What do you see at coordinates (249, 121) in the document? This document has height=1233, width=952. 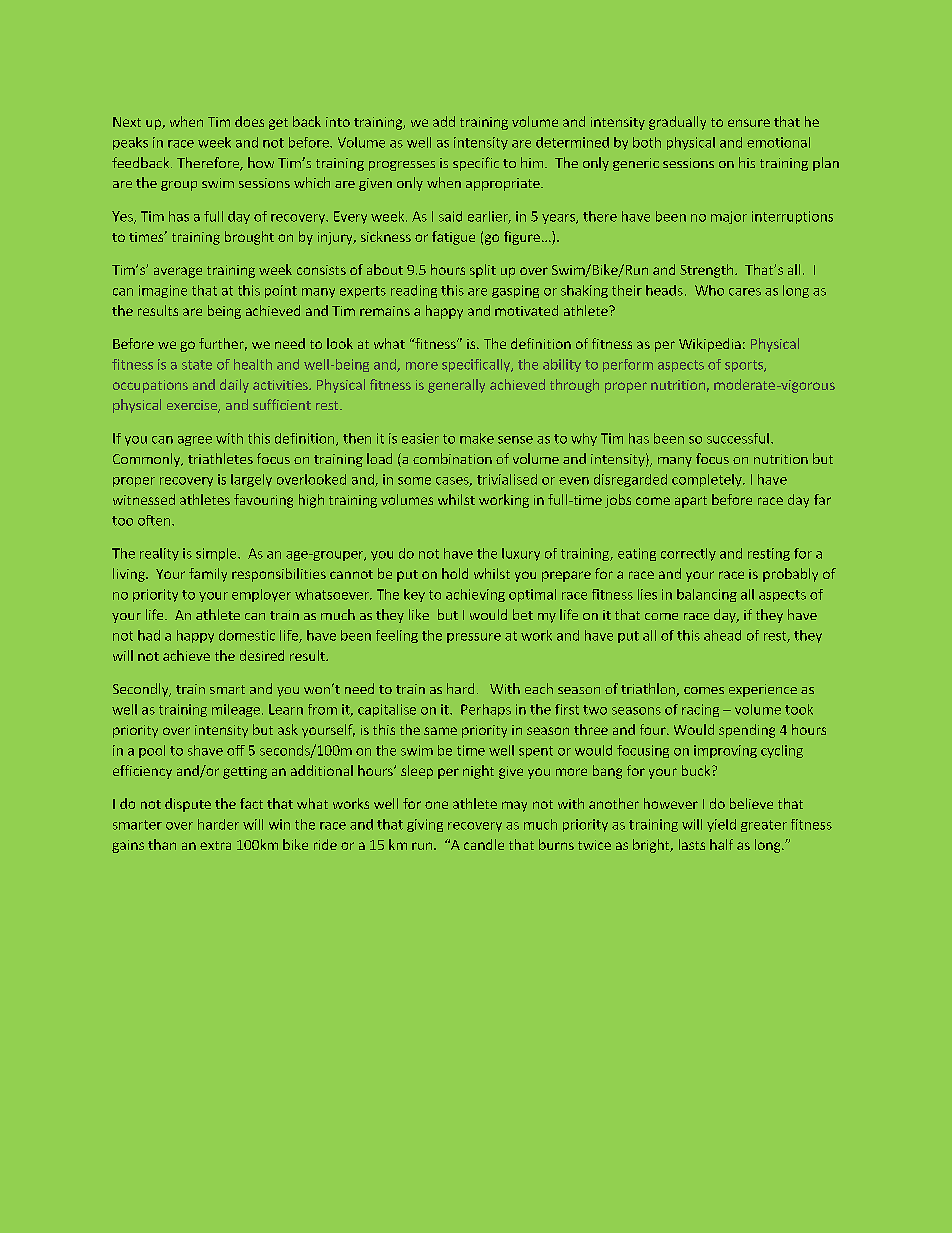 I see `does` at bounding box center [249, 121].
